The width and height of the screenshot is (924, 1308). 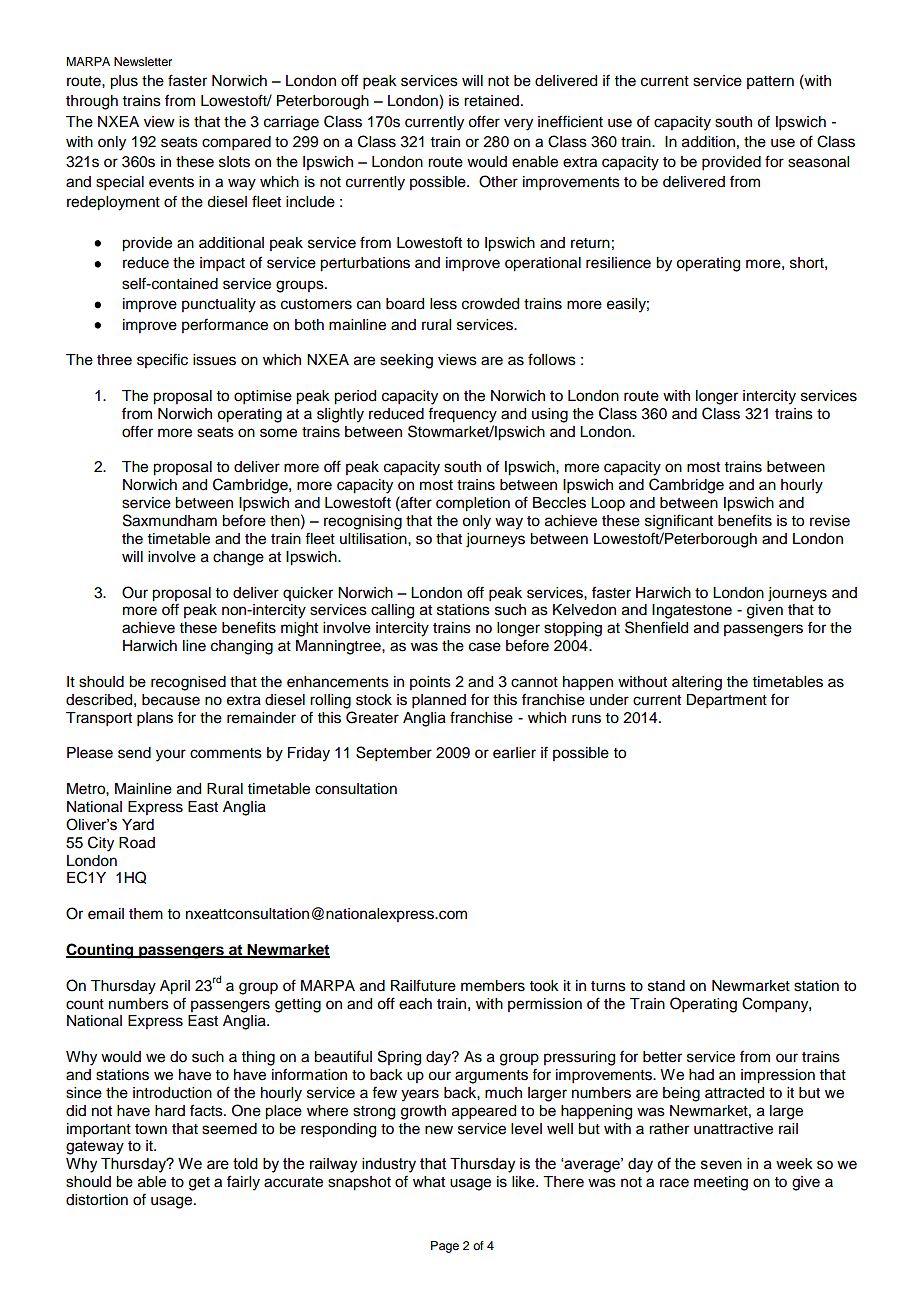 What do you see at coordinates (491, 101) in the screenshot?
I see `retained` at bounding box center [491, 101].
